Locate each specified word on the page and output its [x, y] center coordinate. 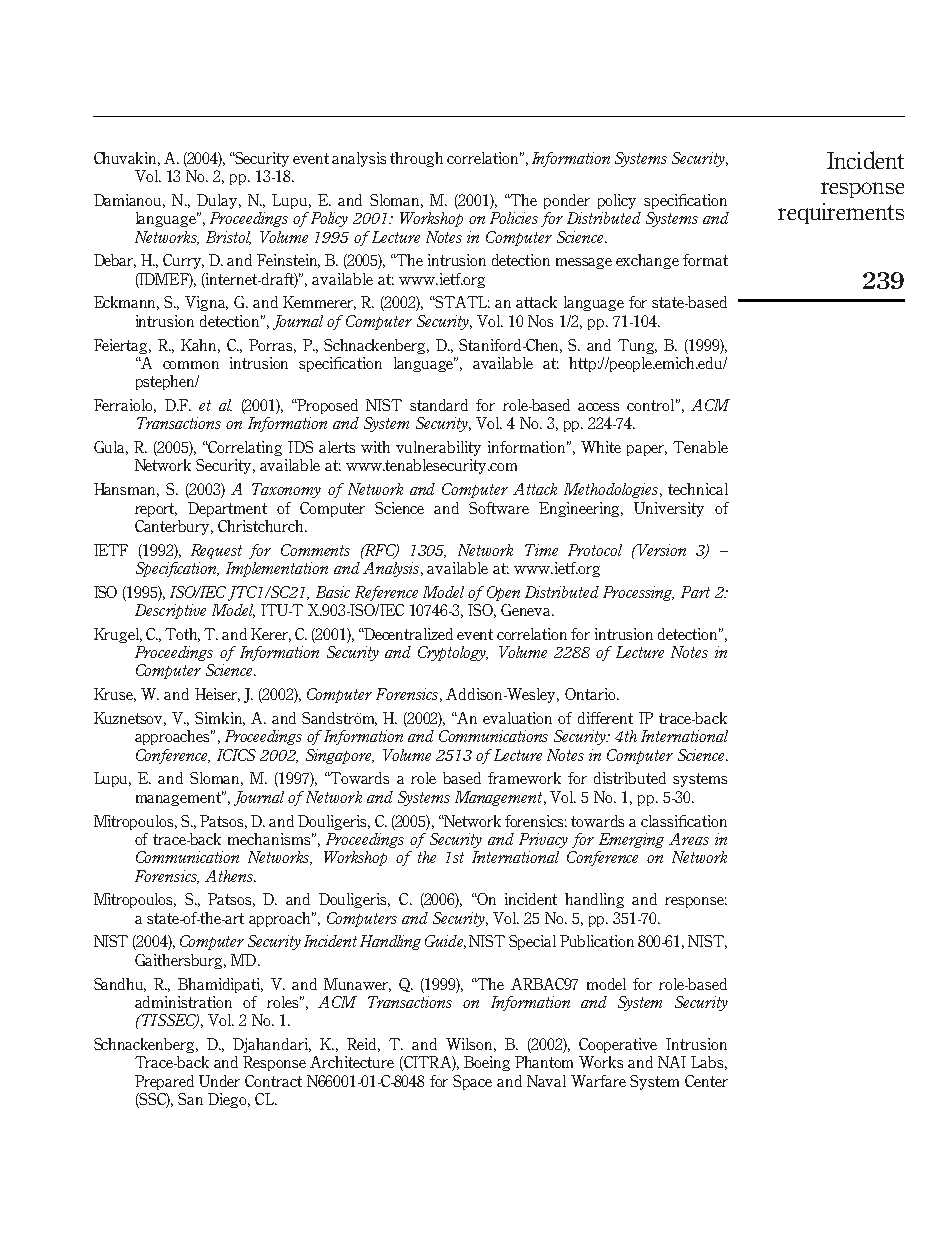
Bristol [228, 238]
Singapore [340, 756]
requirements [841, 213]
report [156, 510]
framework [524, 778]
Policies [514, 218]
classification [684, 821]
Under [219, 1081]
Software [499, 508]
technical [698, 489]
